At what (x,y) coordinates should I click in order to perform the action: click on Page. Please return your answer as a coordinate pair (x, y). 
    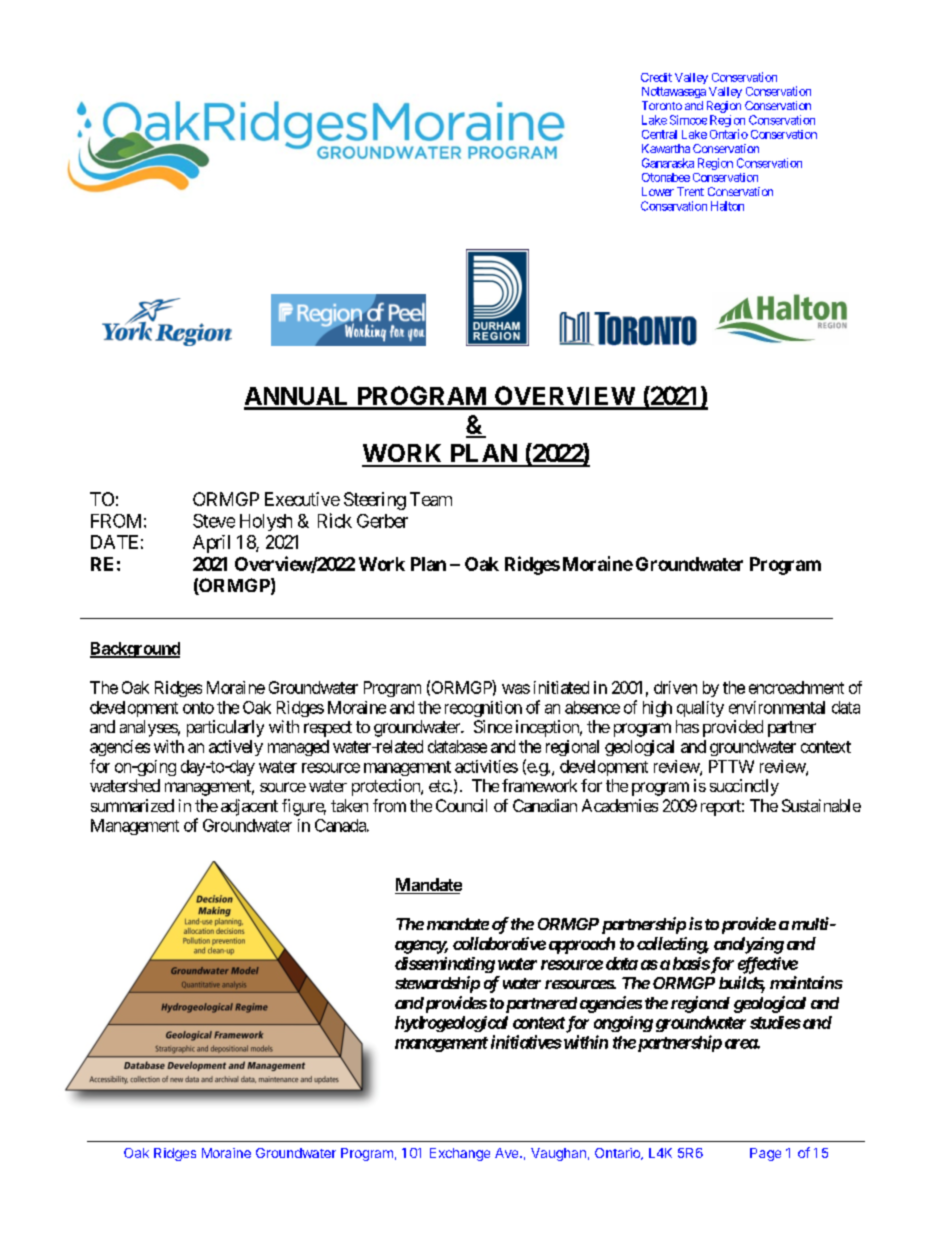
    Looking at the image, I should click on (765, 1154).
